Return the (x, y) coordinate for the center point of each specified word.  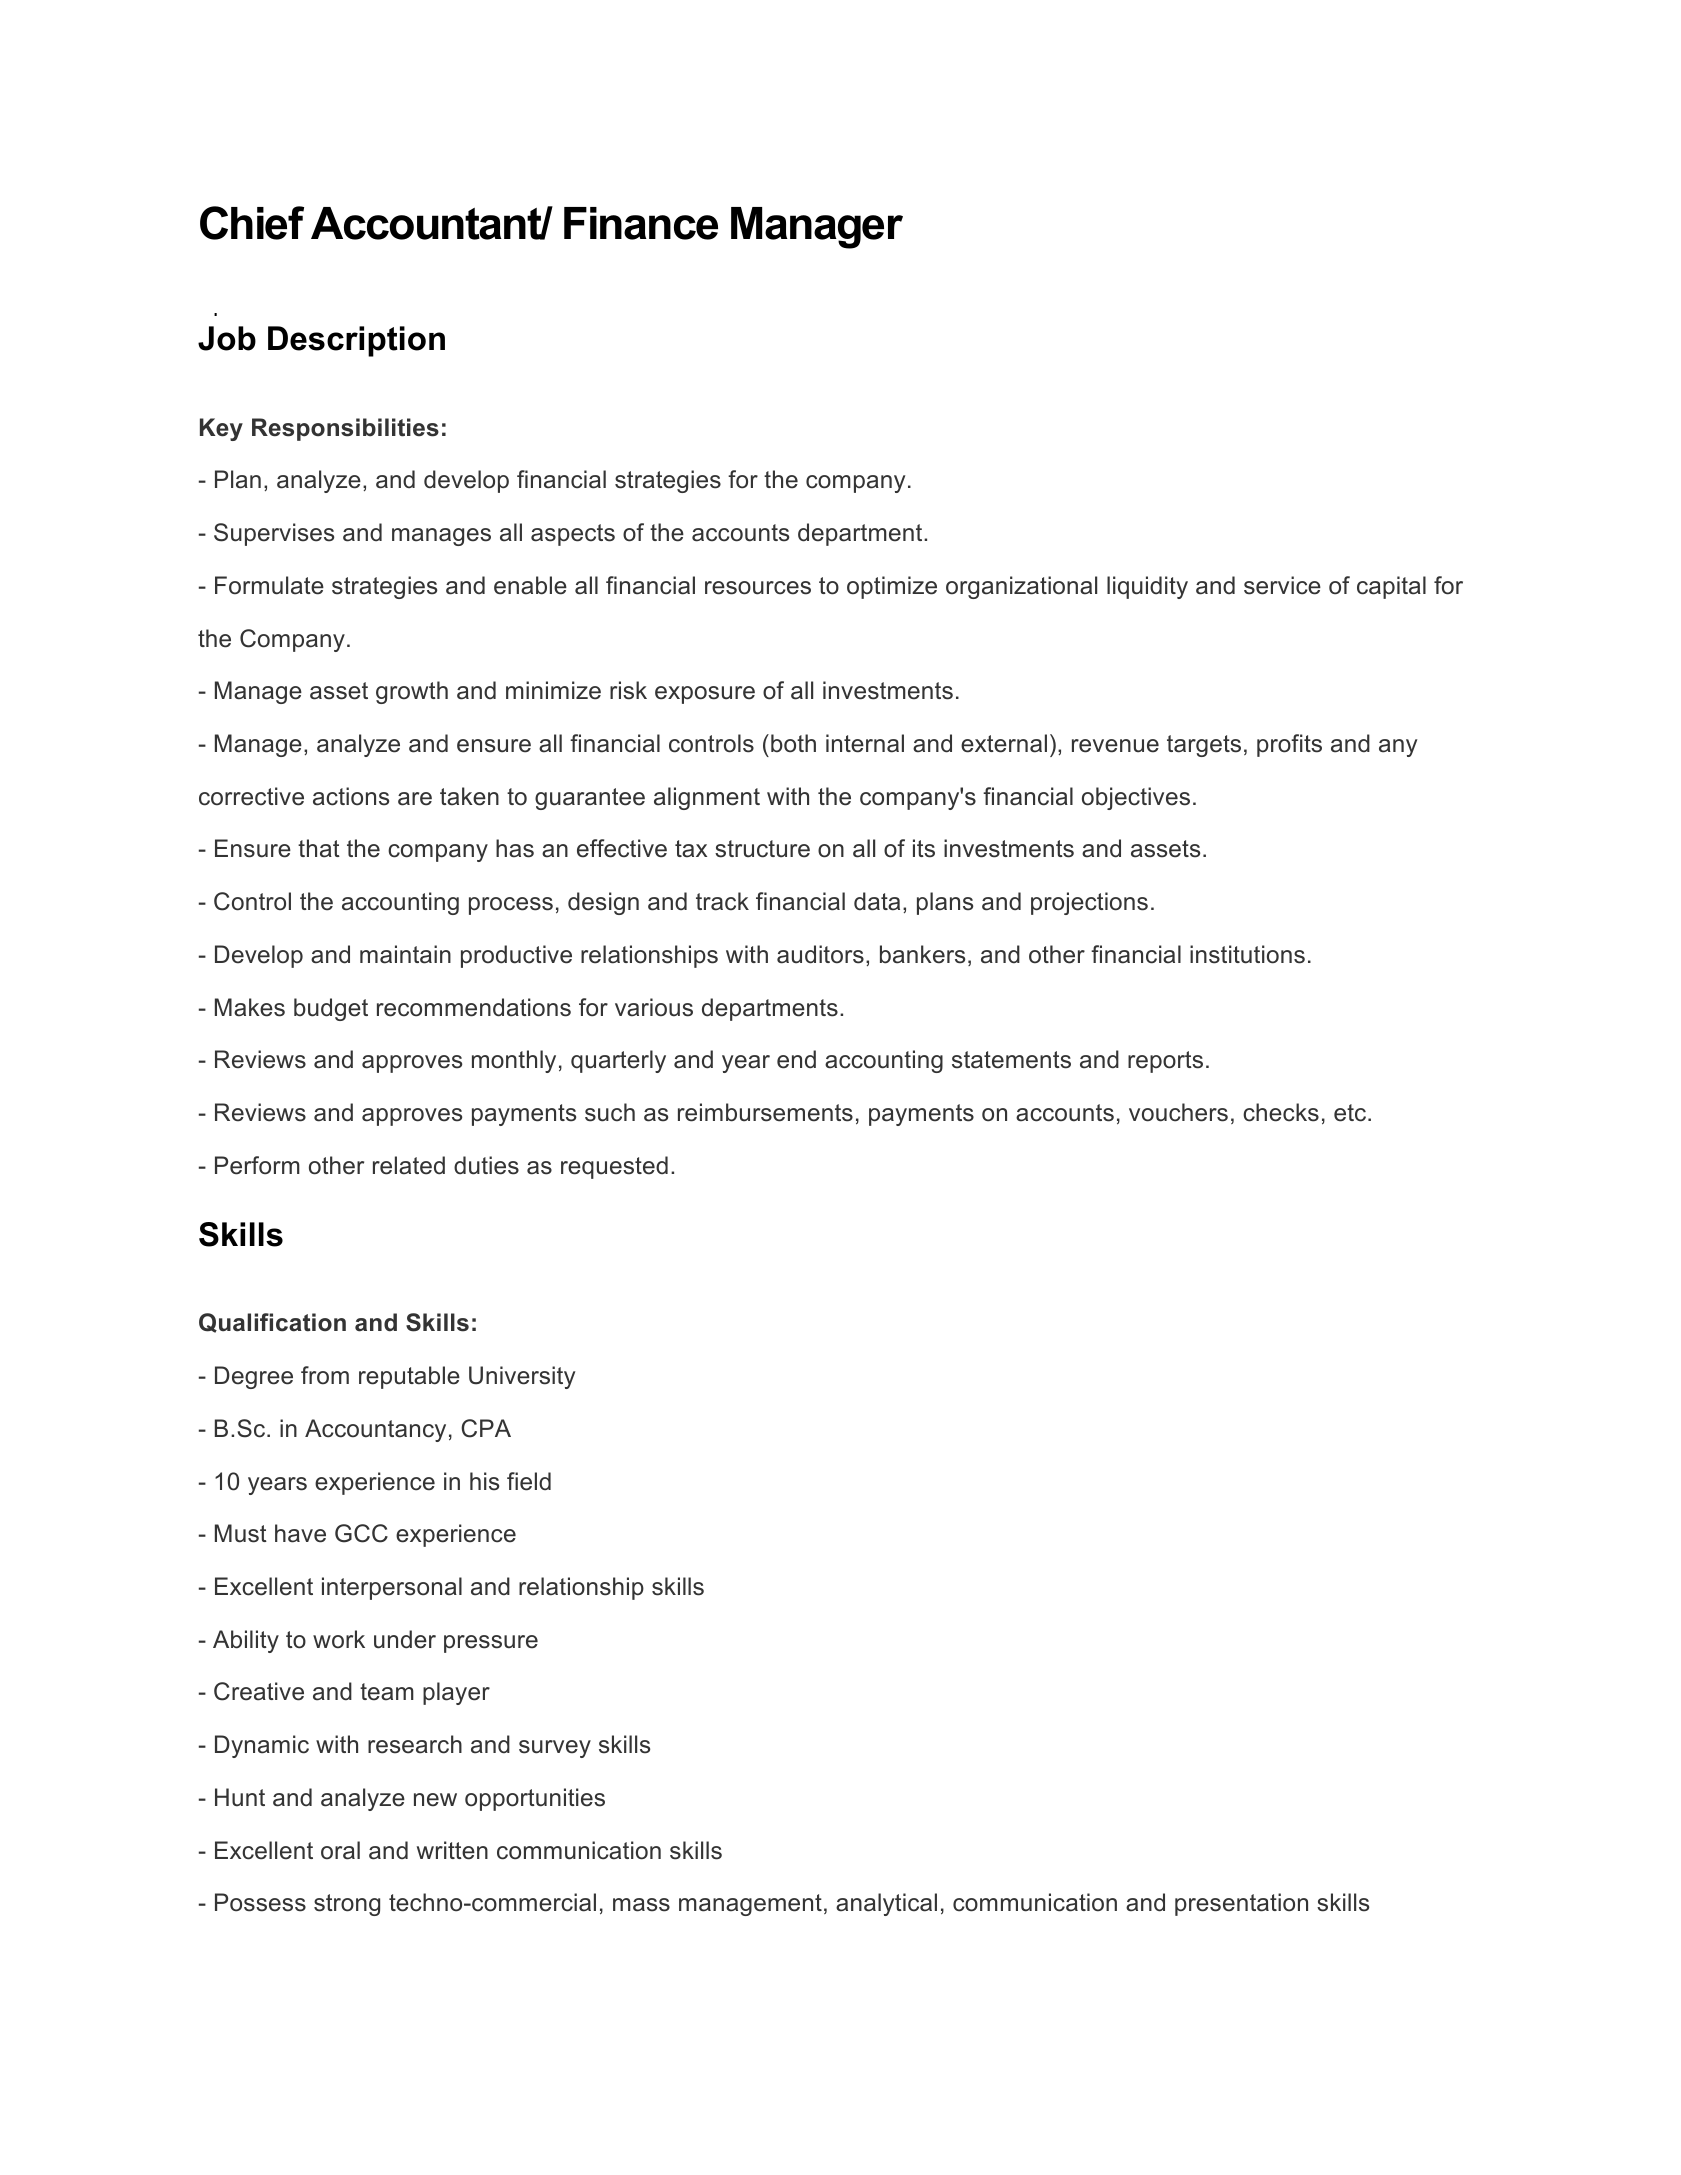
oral (340, 1850)
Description (356, 341)
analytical (886, 1904)
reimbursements (765, 1112)
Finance (641, 223)
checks (1281, 1112)
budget (331, 1009)
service (1282, 585)
